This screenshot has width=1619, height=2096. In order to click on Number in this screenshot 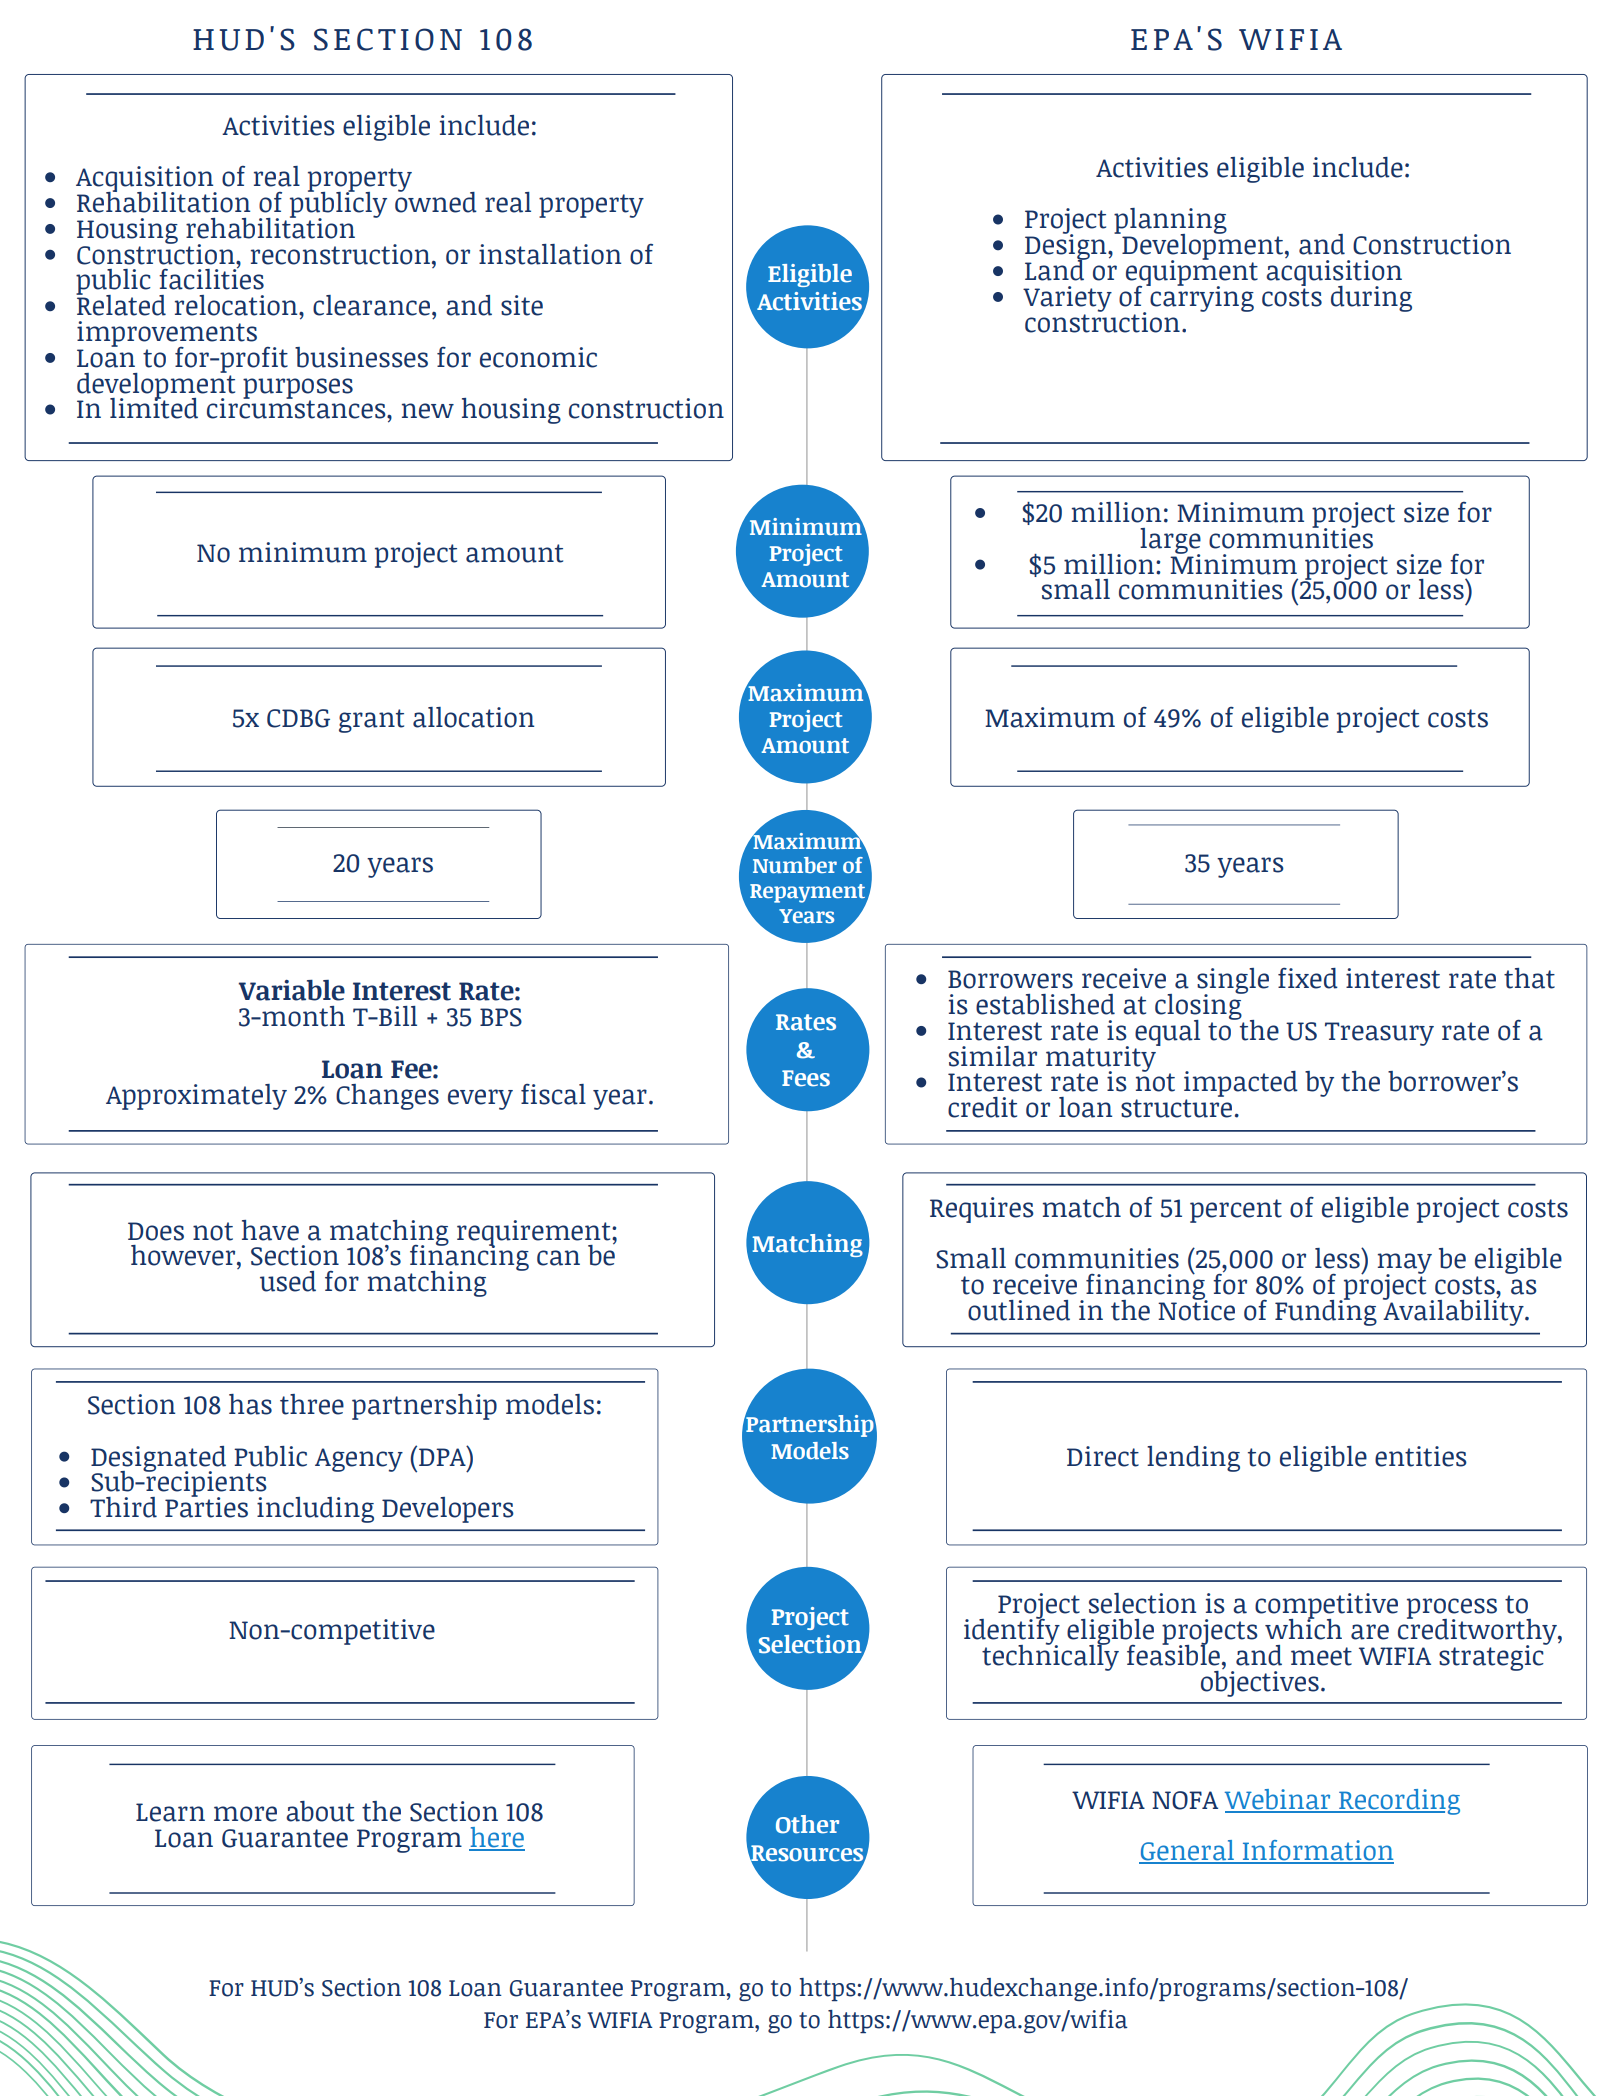, I will do `click(795, 865)`.
